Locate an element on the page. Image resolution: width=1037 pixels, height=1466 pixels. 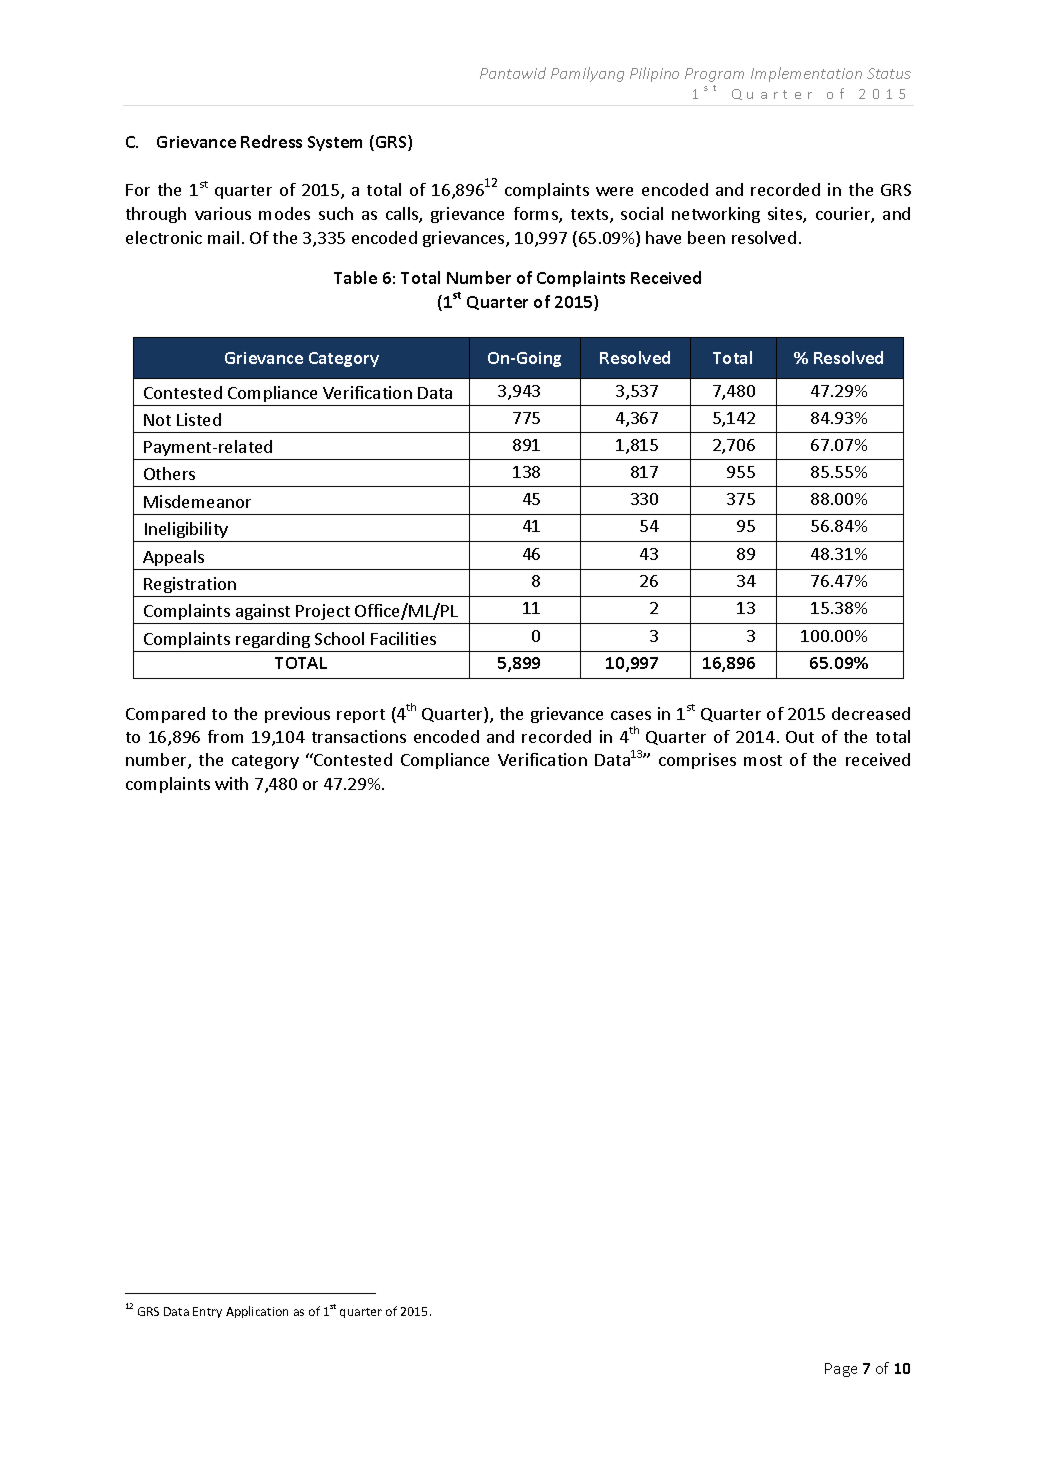
with is located at coordinates (231, 783).
